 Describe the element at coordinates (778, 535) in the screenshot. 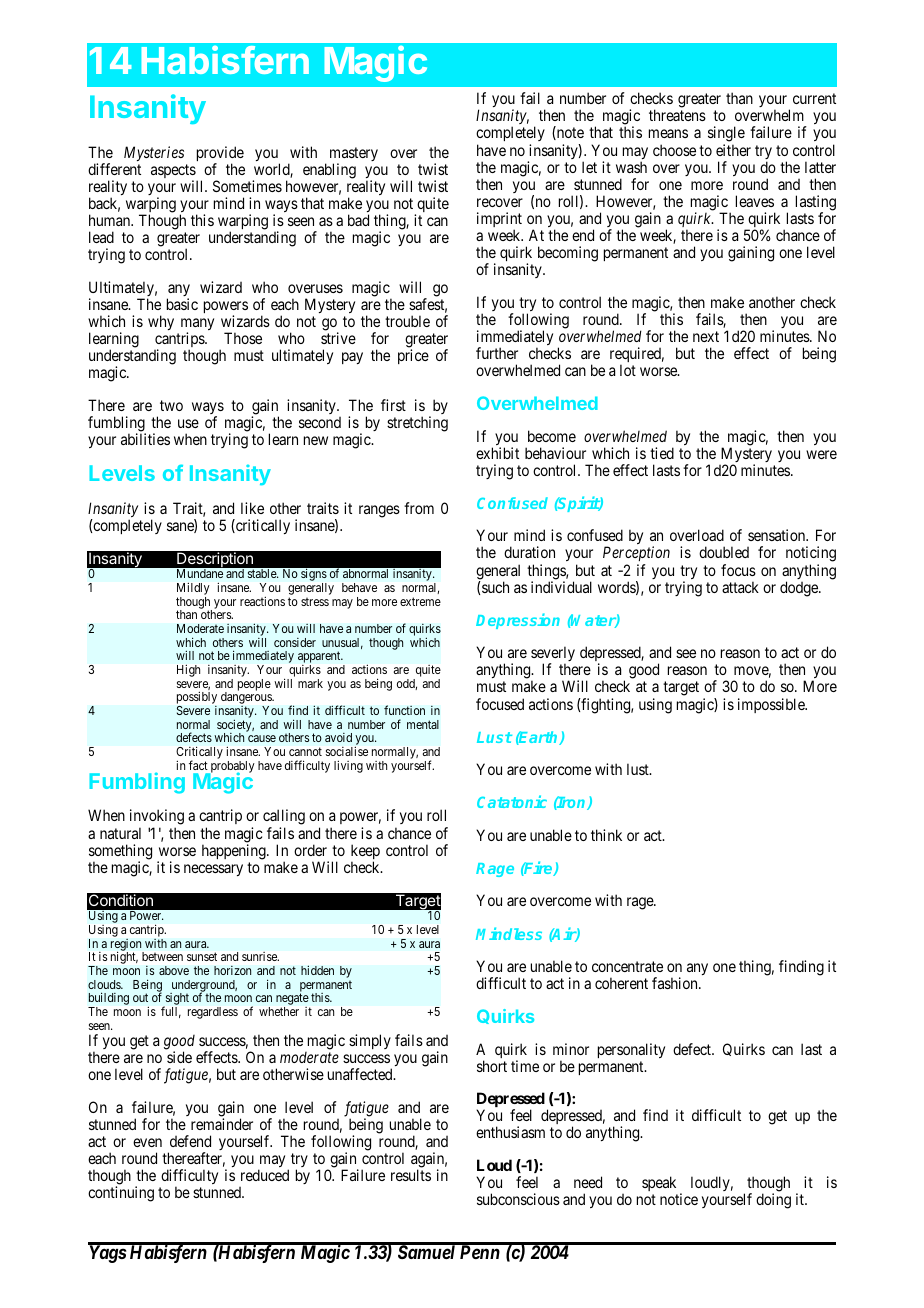

I see `sensation` at that location.
